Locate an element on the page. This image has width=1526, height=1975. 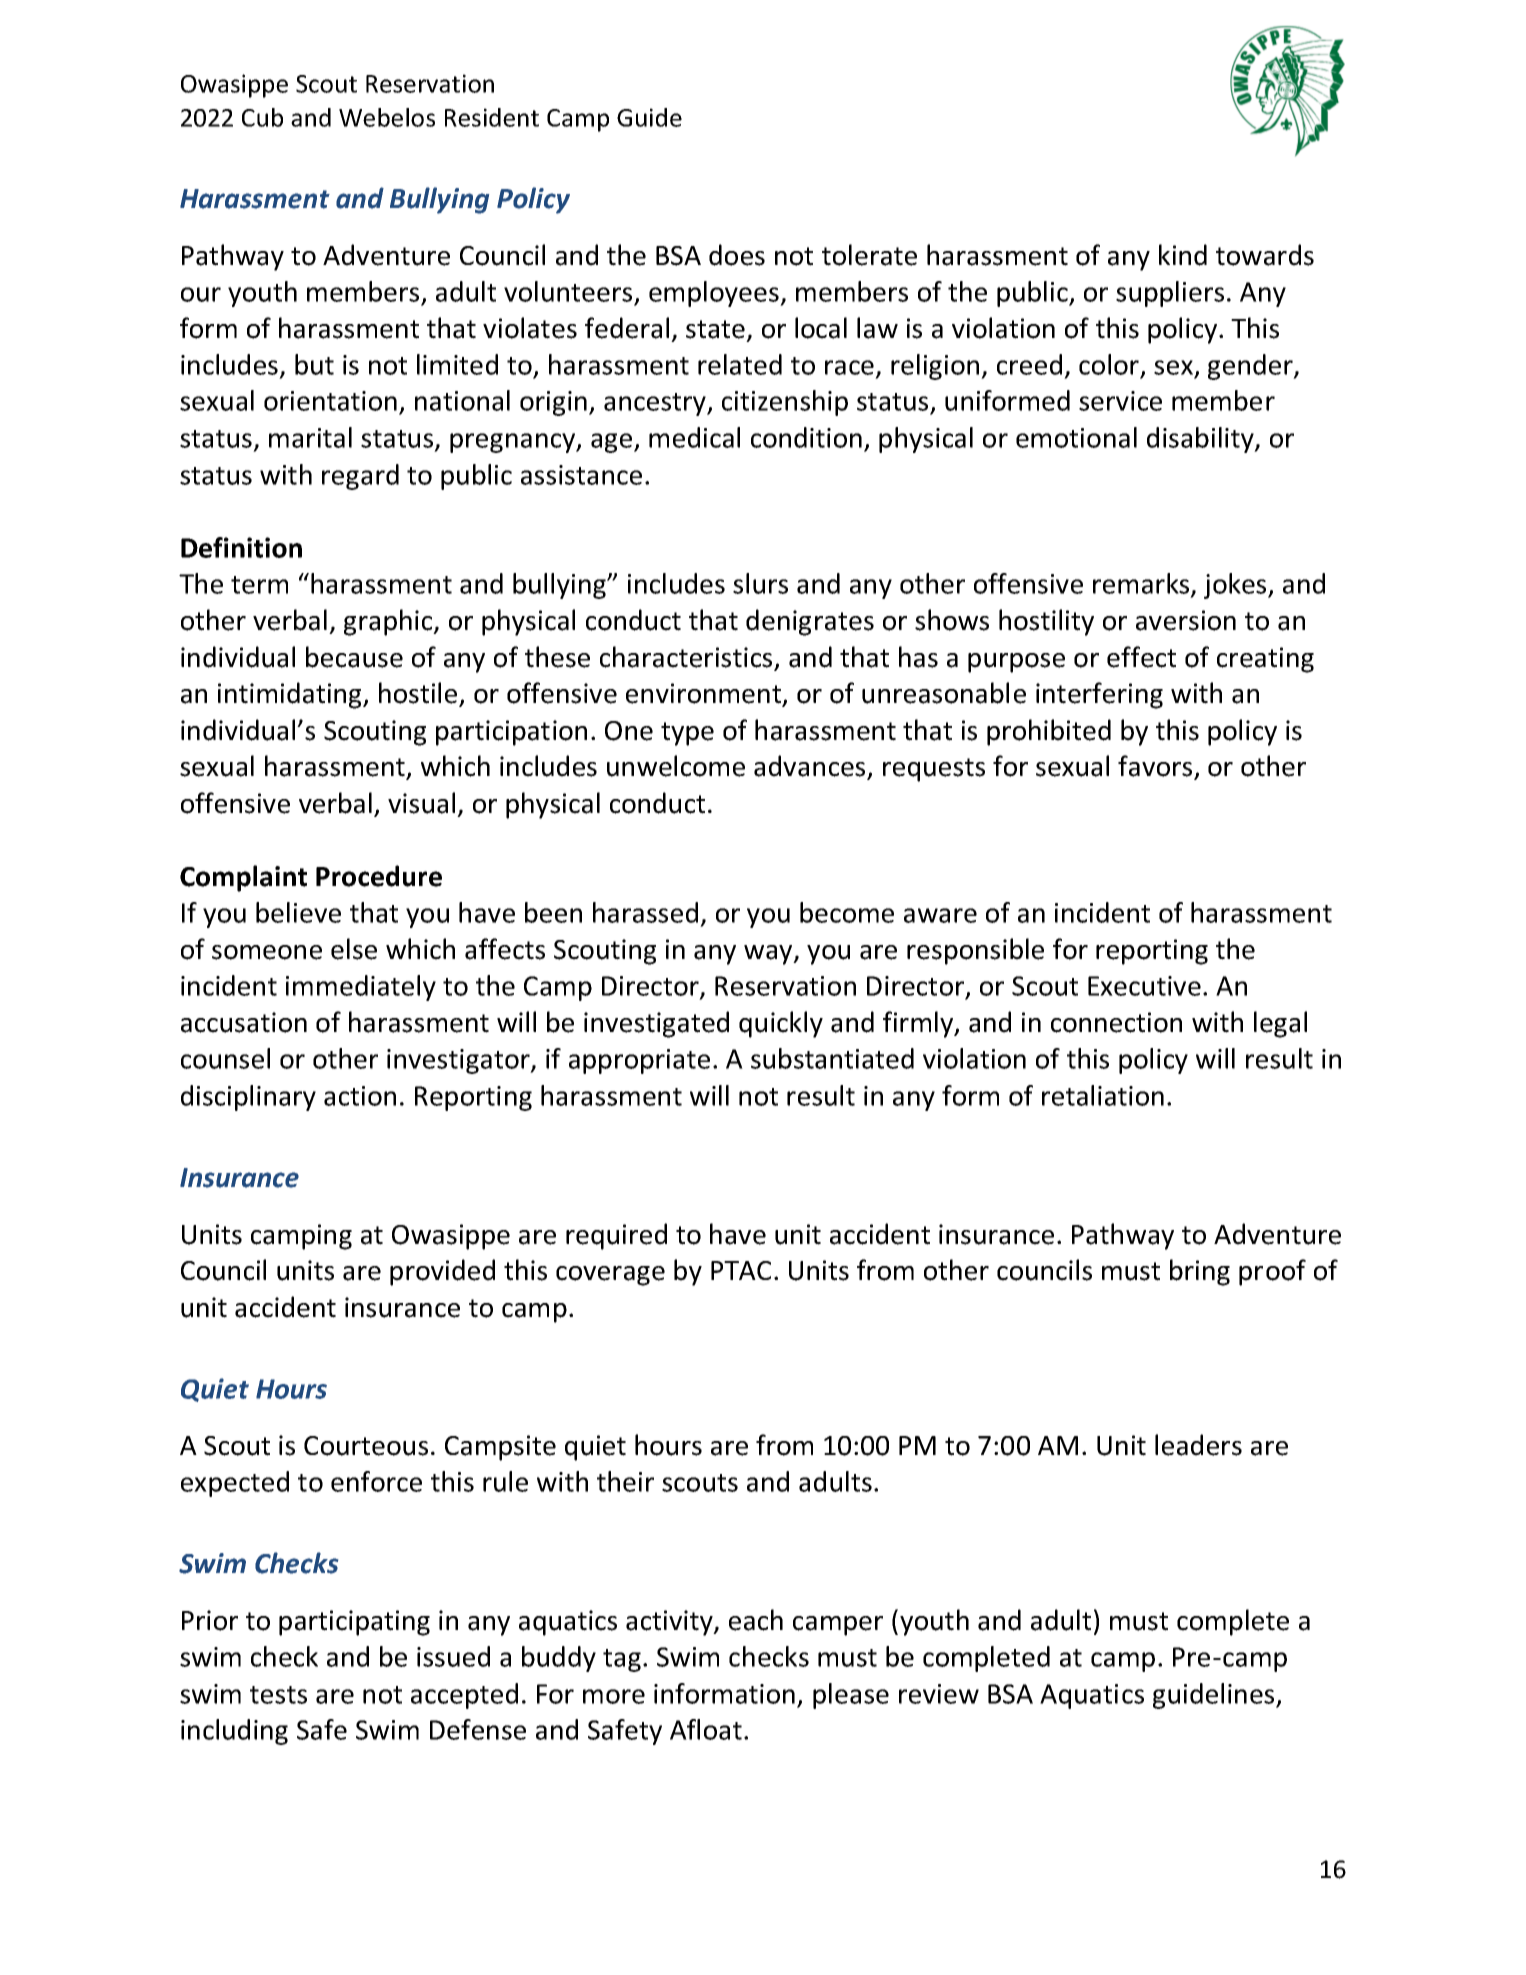
regard is located at coordinates (360, 477).
